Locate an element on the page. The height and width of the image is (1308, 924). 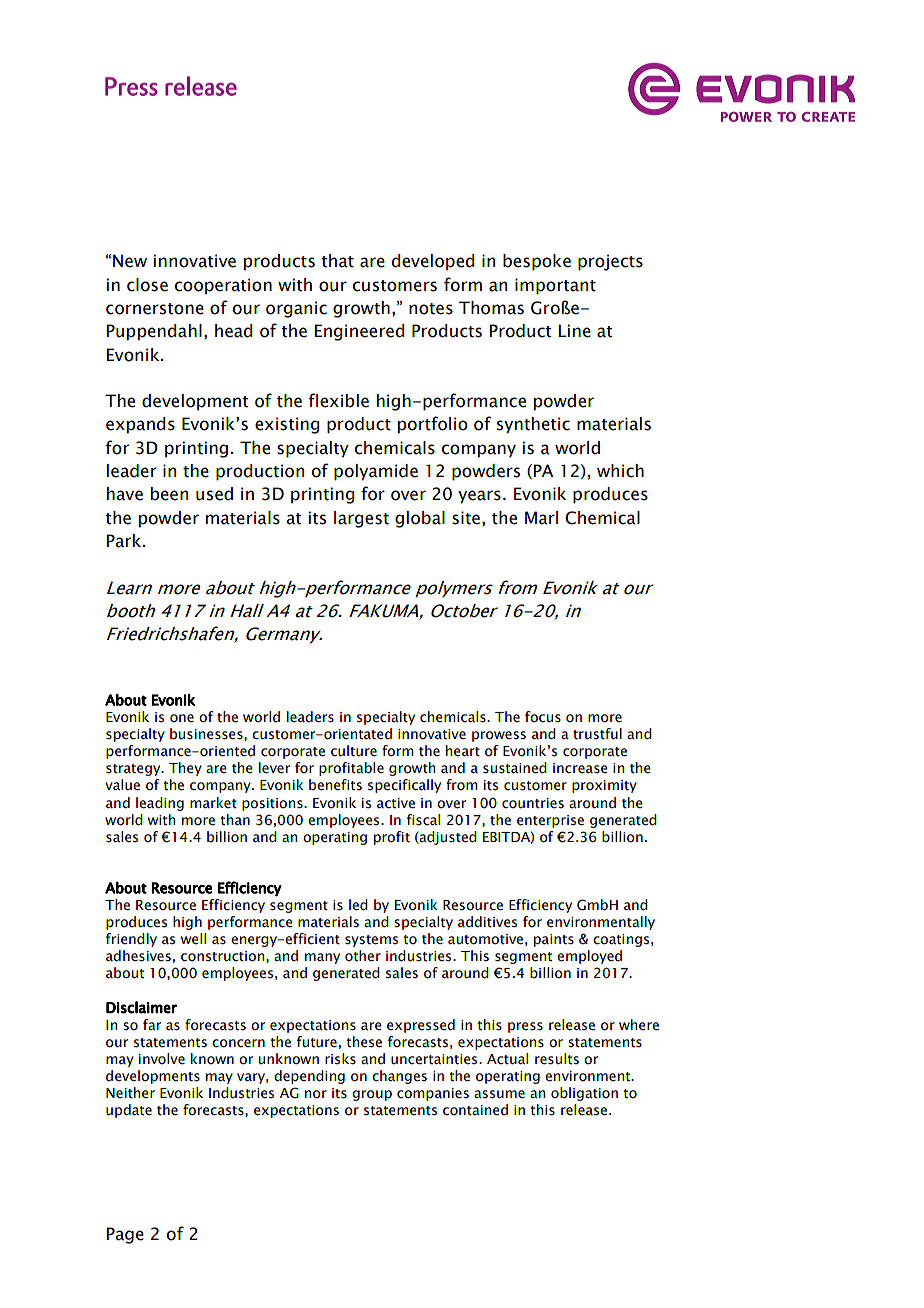
Page is located at coordinates (125, 1235).
